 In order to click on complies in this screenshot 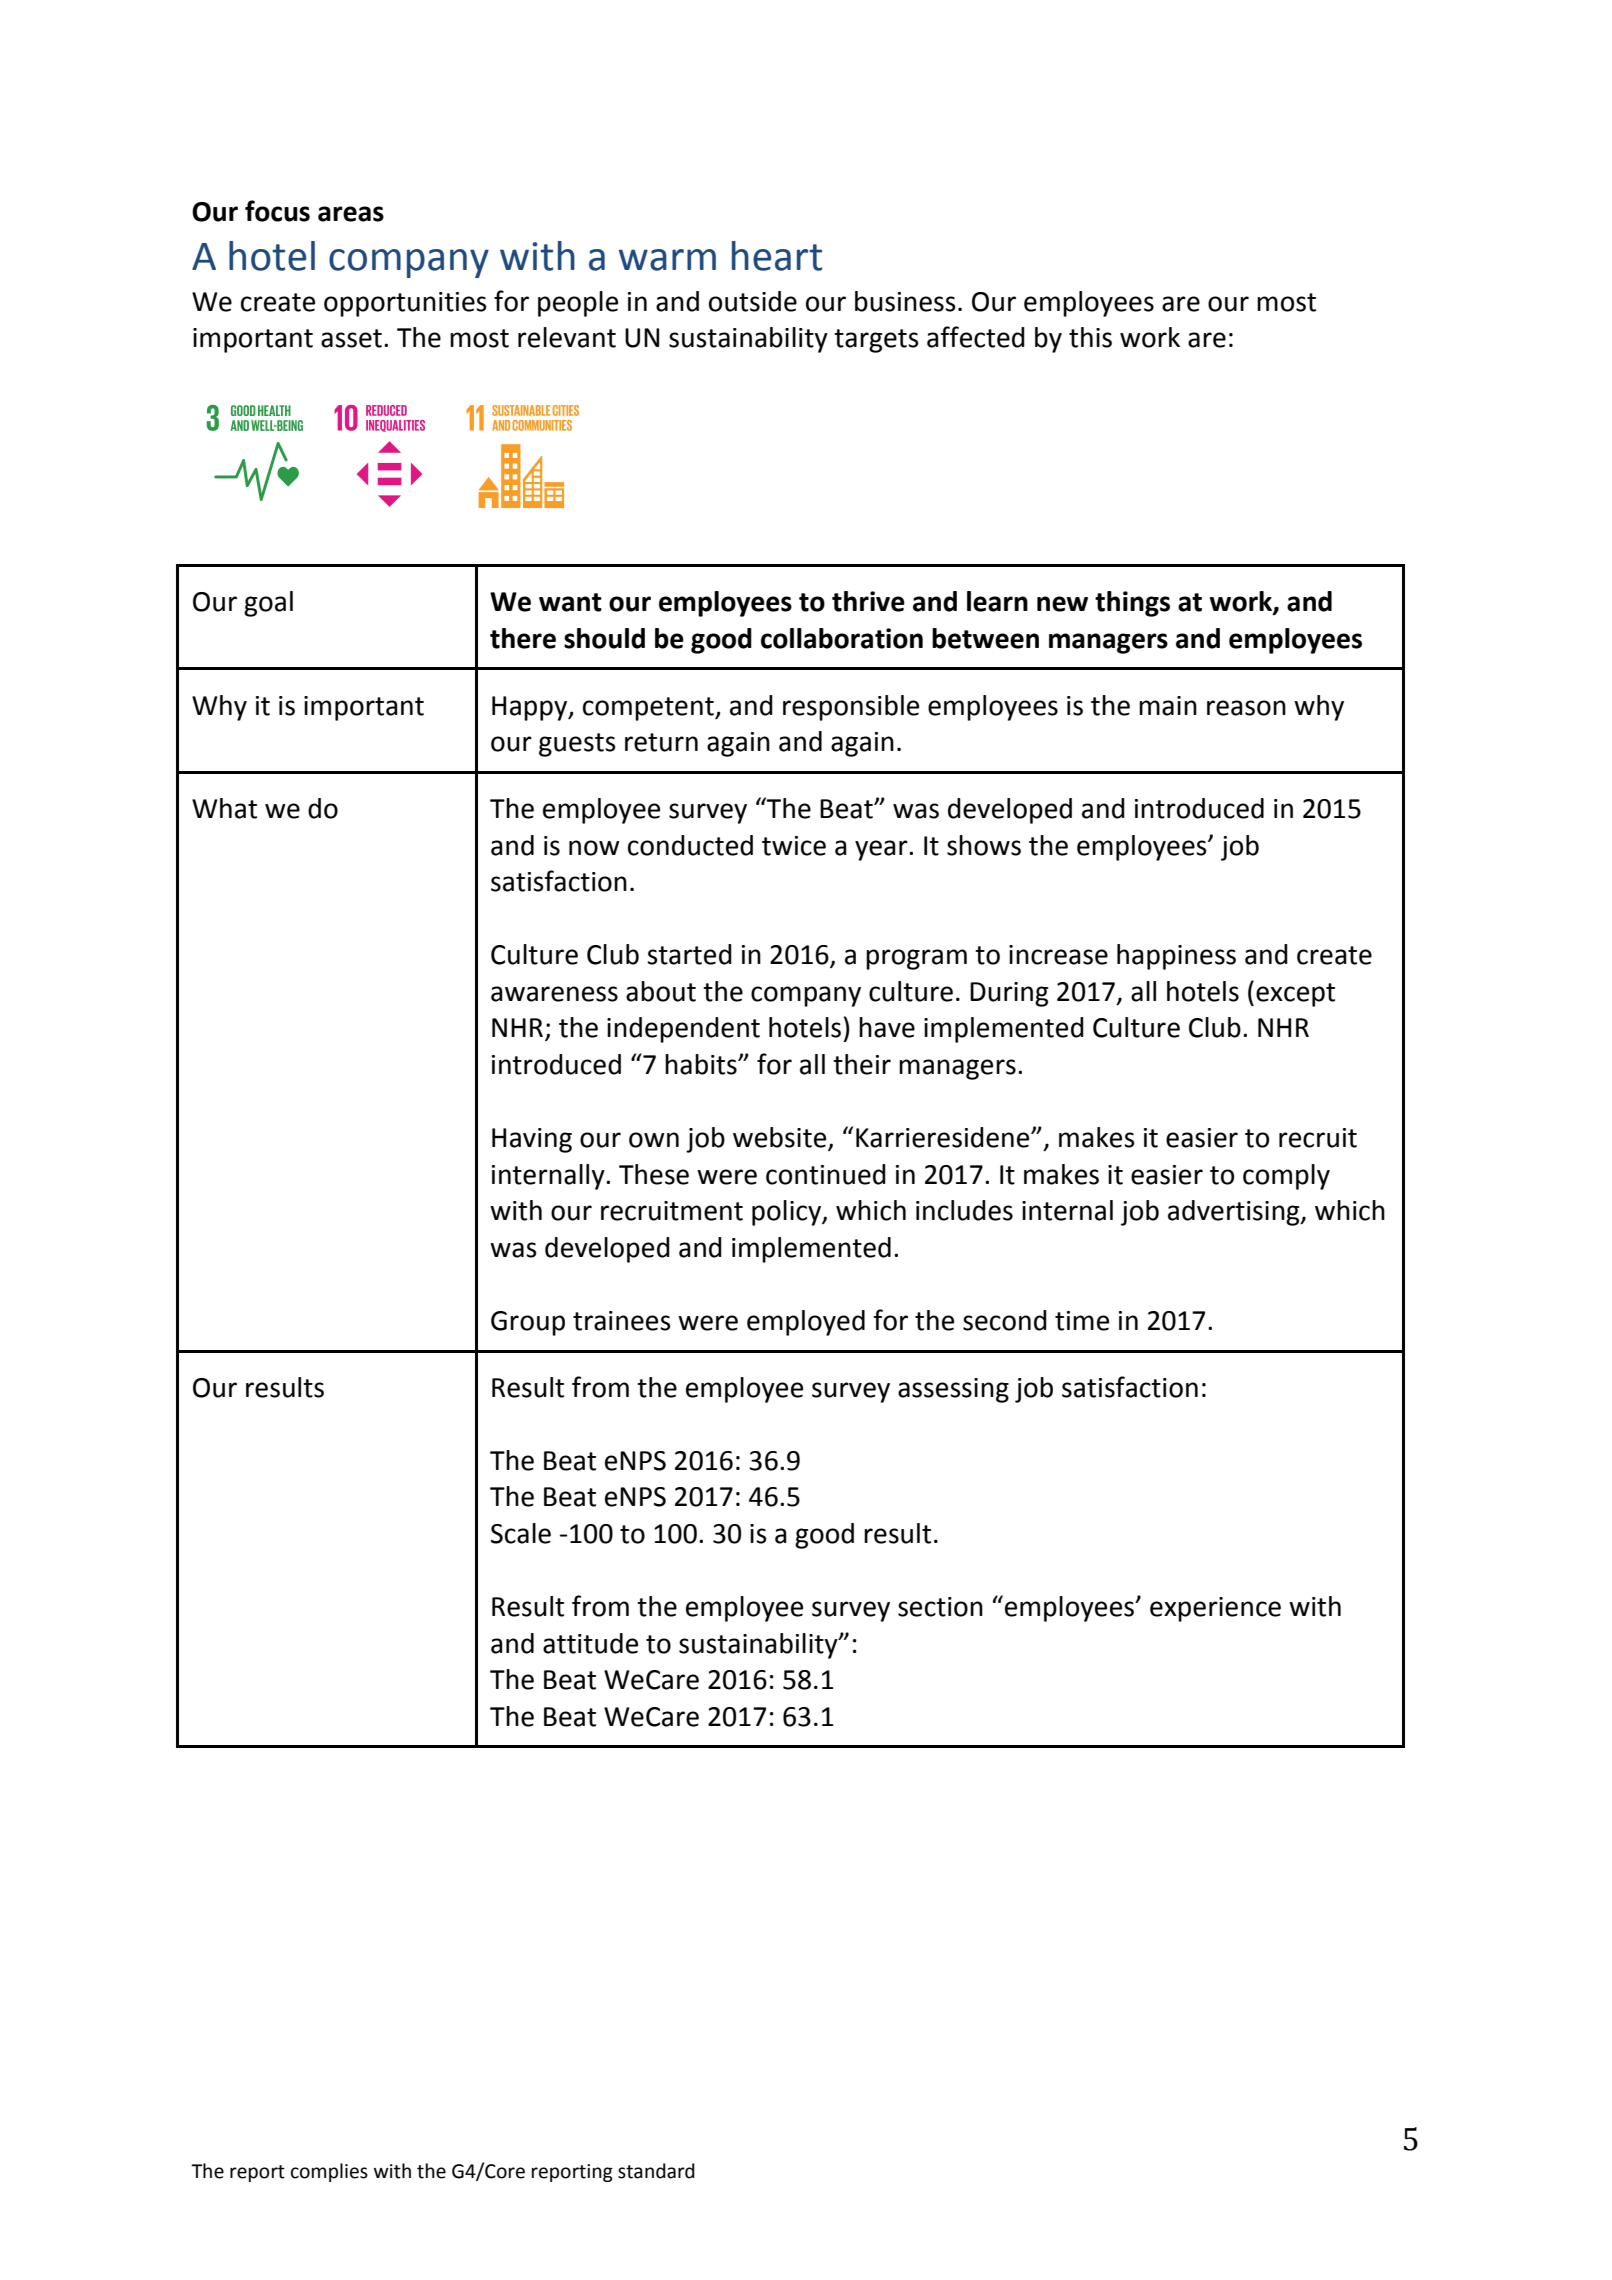, I will do `click(329, 2172)`.
